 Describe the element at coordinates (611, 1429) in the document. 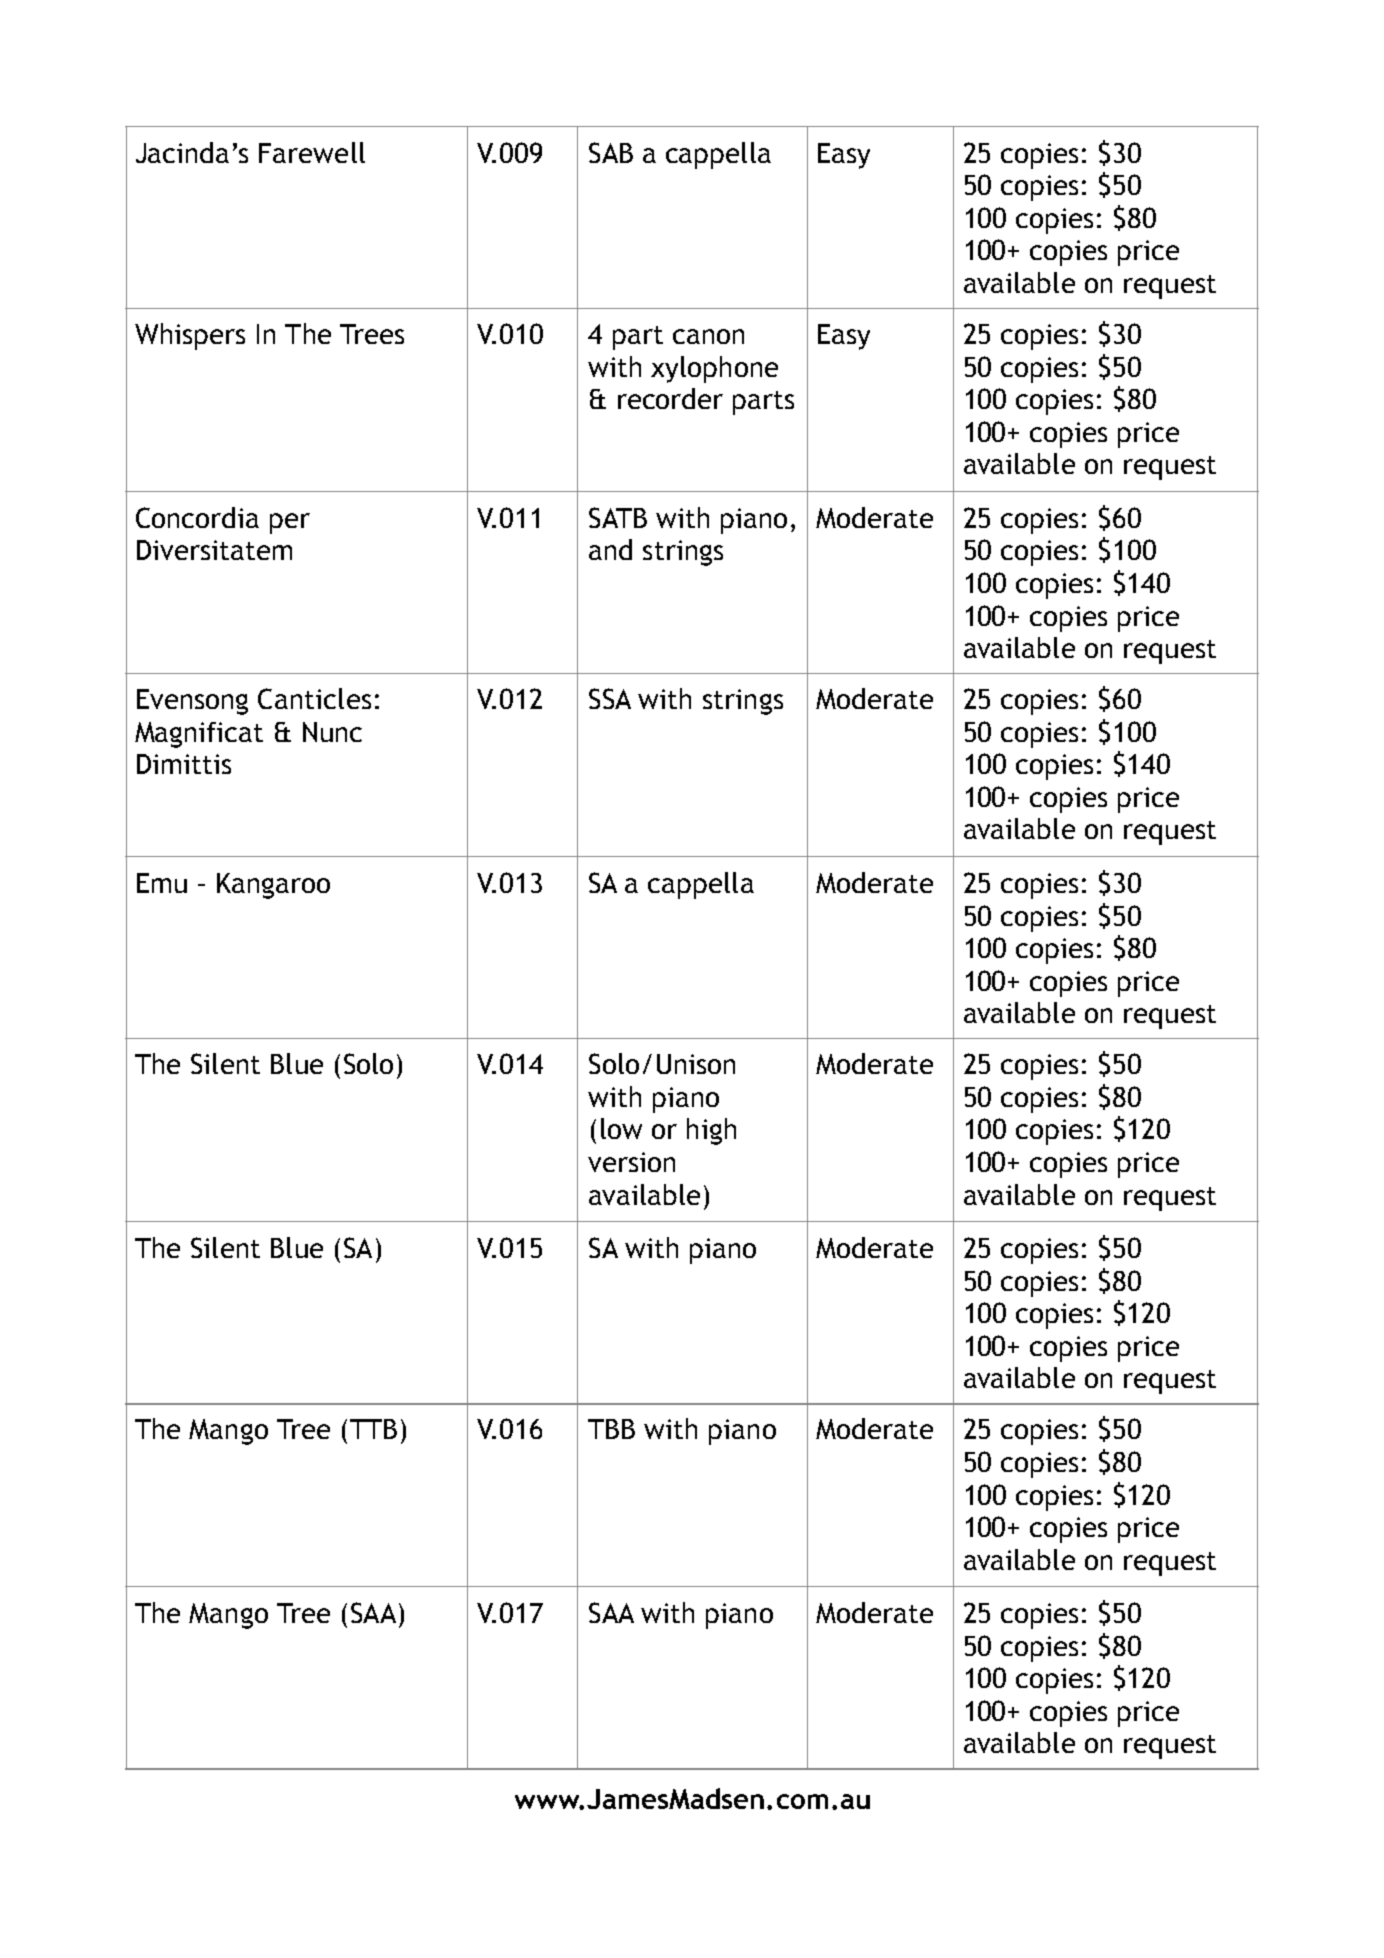

I see `TBB` at that location.
